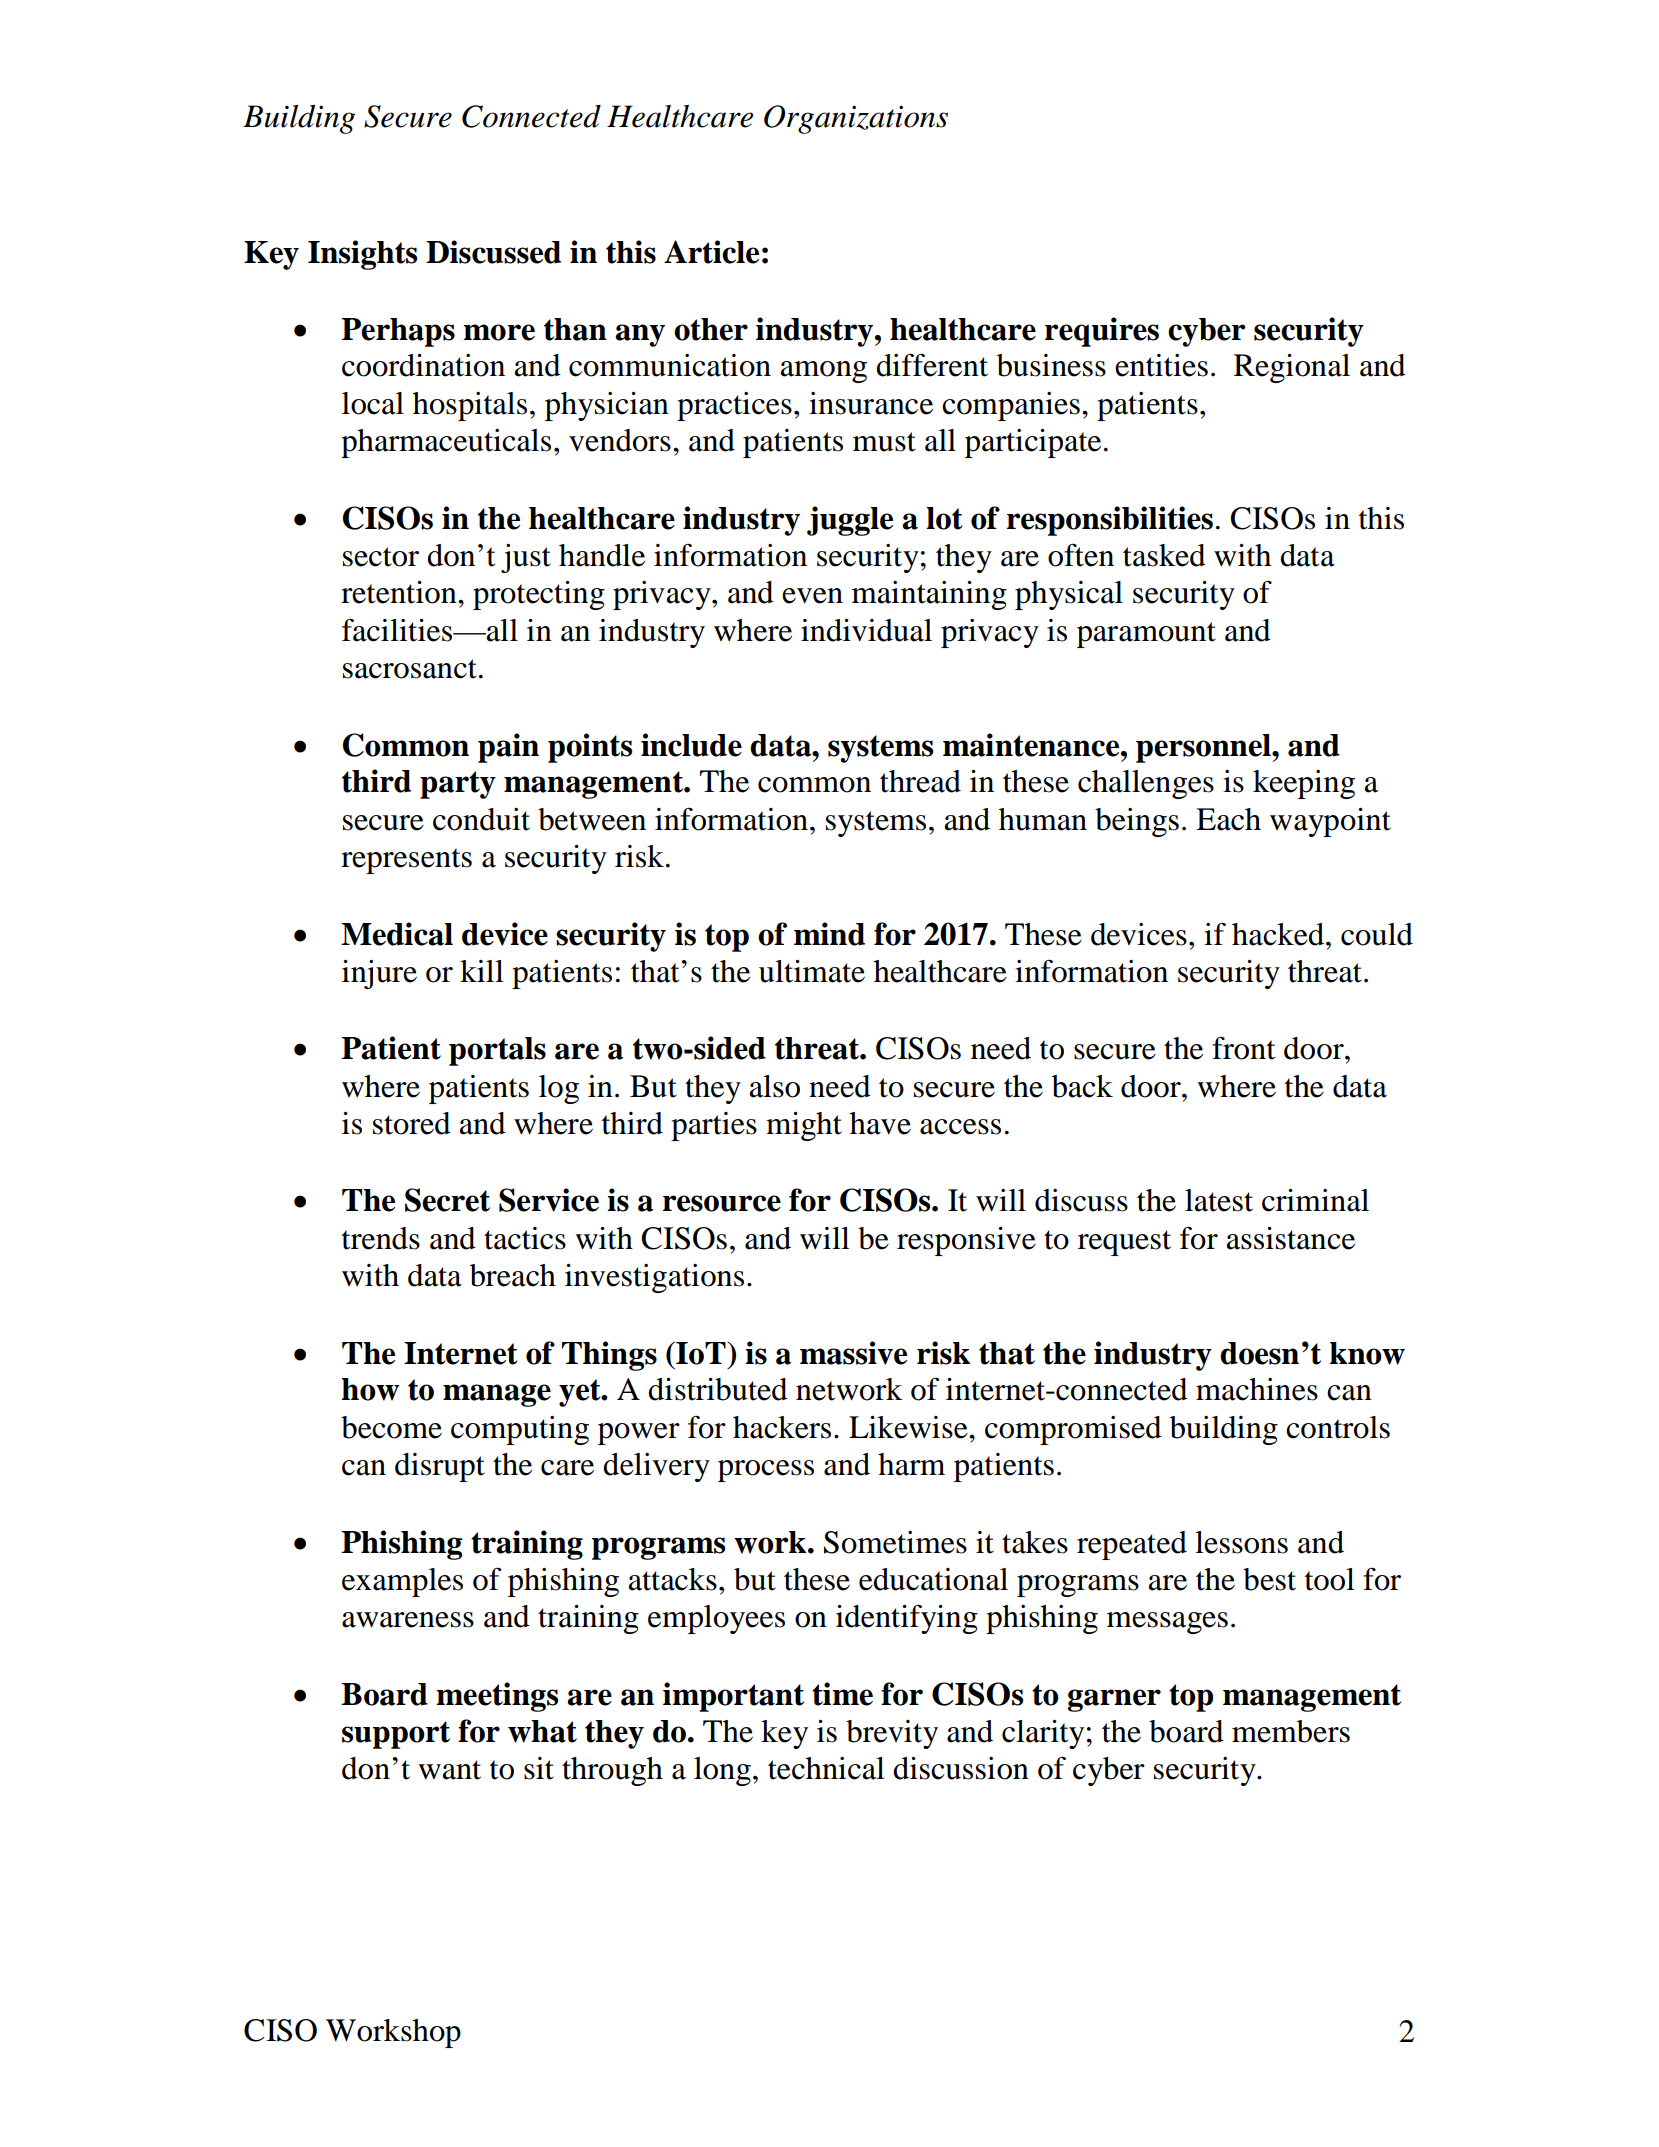  Describe the element at coordinates (892, 1734) in the screenshot. I see `brevity` at that location.
